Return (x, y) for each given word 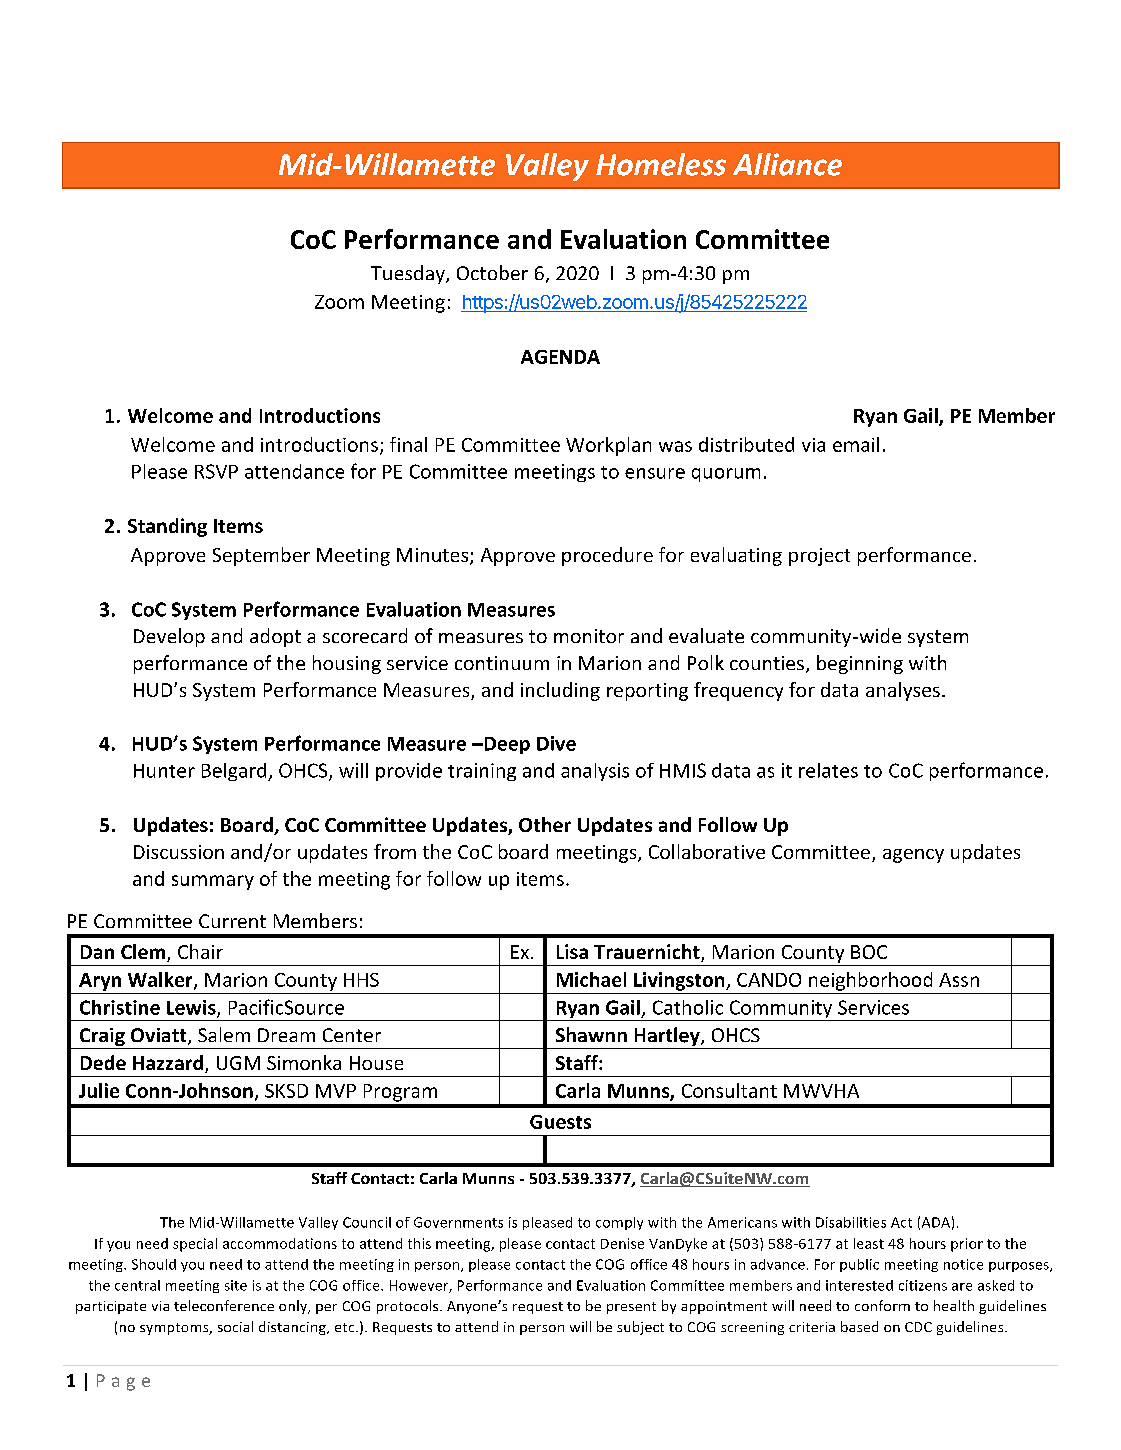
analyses (903, 691)
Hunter (164, 771)
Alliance (787, 164)
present (631, 1308)
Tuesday (409, 274)
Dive (556, 743)
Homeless (661, 164)
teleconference (224, 1305)
